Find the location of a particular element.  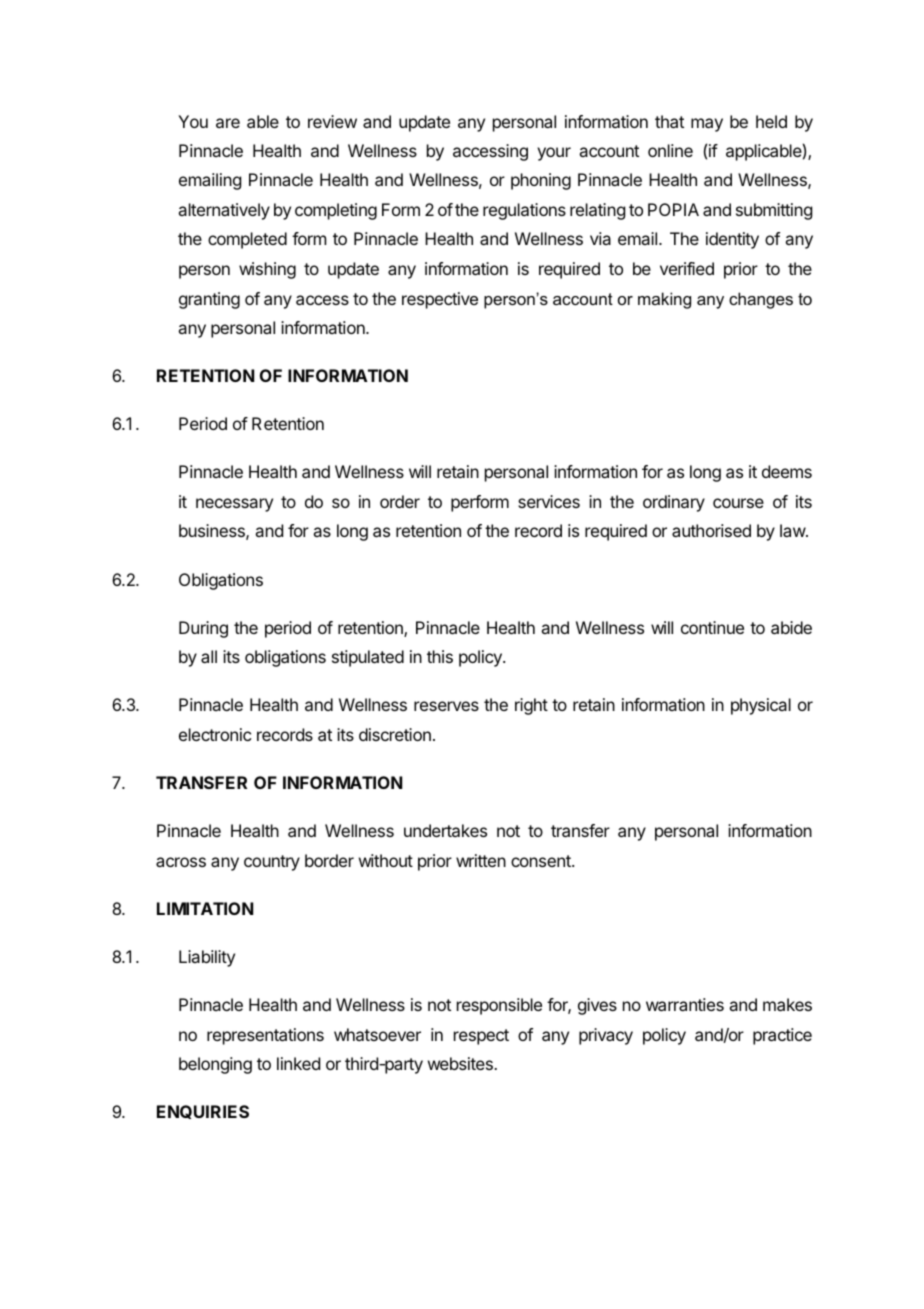

may is located at coordinates (707, 125).
